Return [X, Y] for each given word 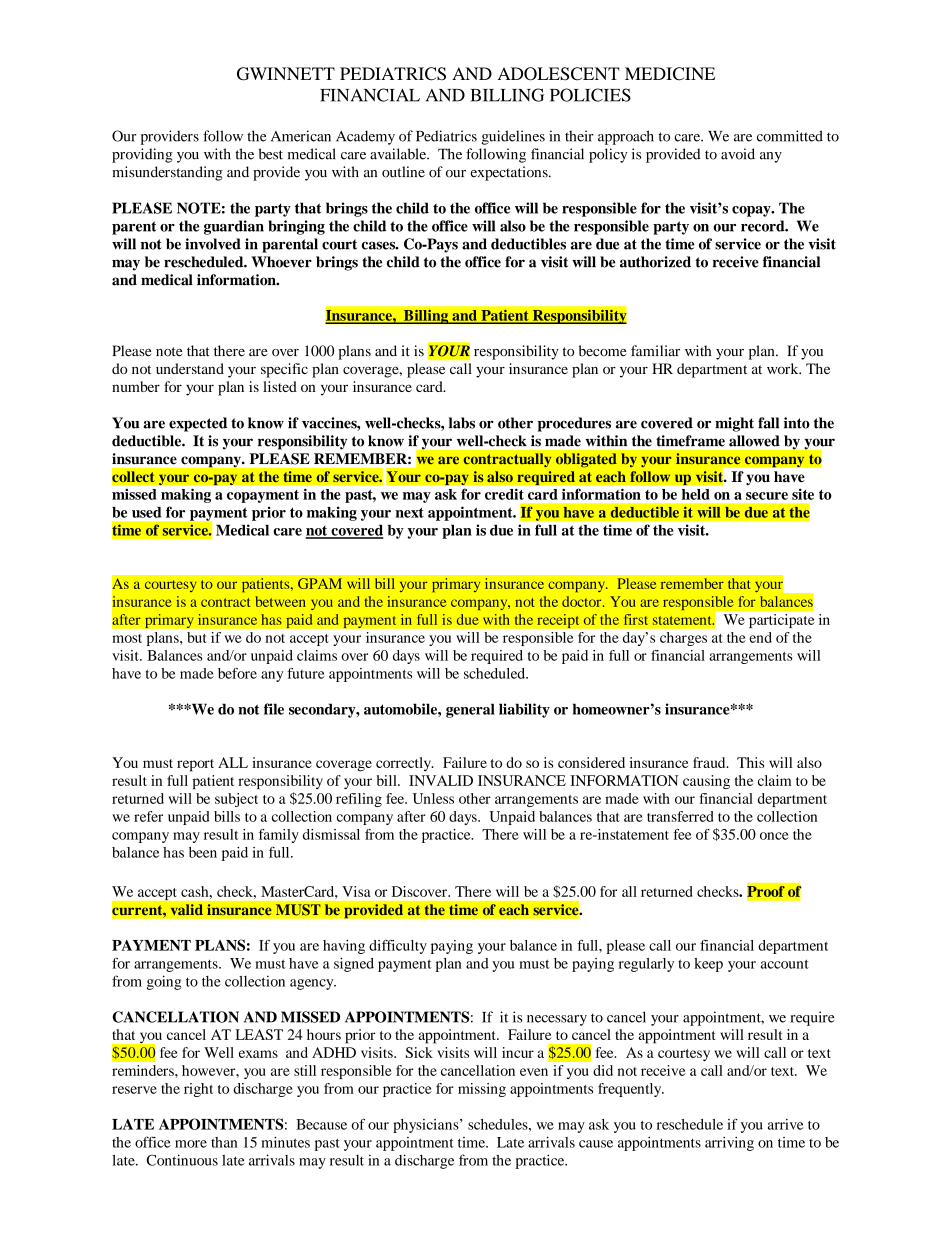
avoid [738, 154]
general [470, 710]
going [164, 982]
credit [504, 494]
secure [767, 496]
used [146, 512]
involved [213, 244]
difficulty [398, 947]
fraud [710, 762]
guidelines [513, 137]
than [224, 1142]
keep [708, 965]
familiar [655, 351]
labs [462, 423]
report [195, 765]
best [271, 154]
